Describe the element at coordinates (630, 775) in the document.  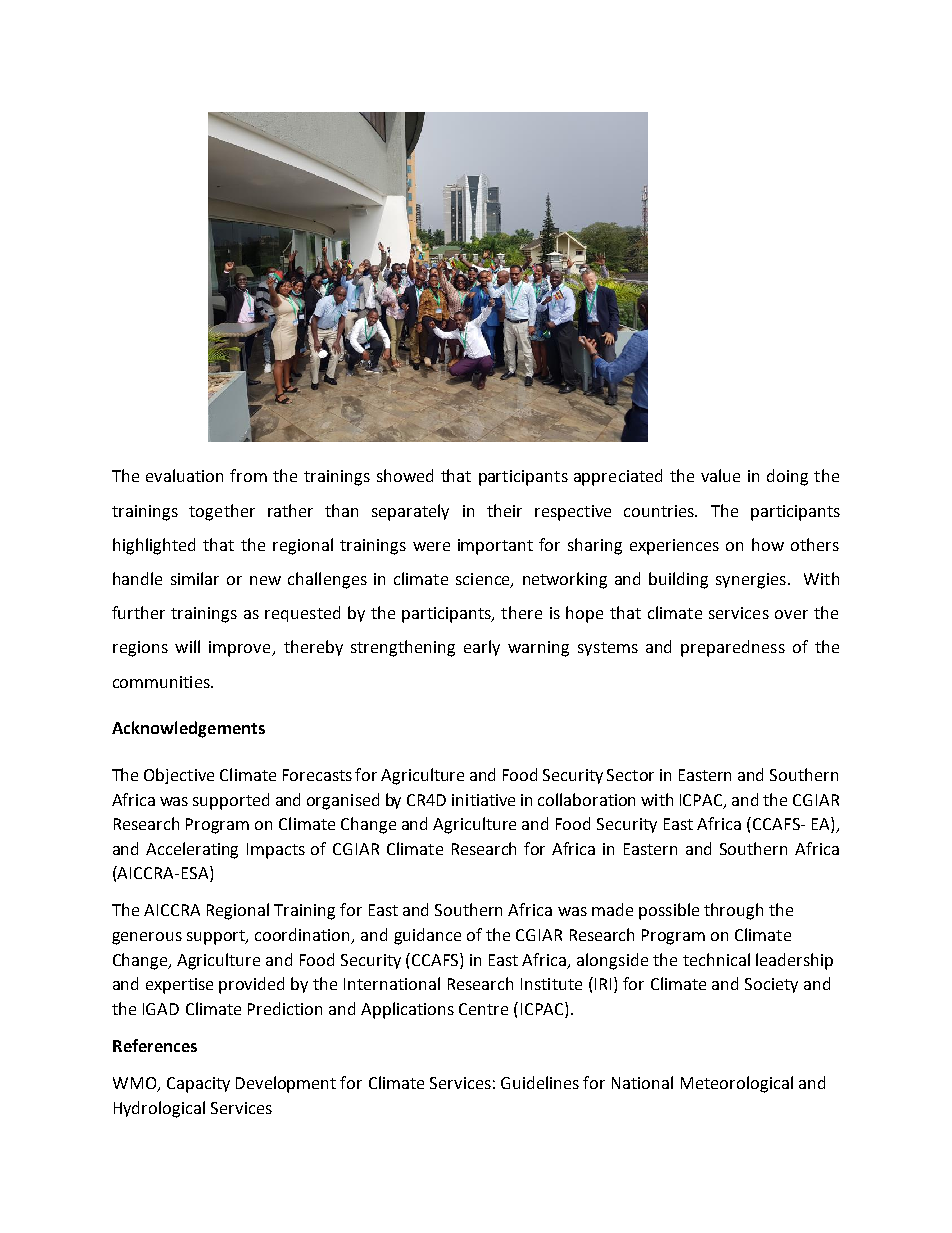
I see `Sector` at that location.
